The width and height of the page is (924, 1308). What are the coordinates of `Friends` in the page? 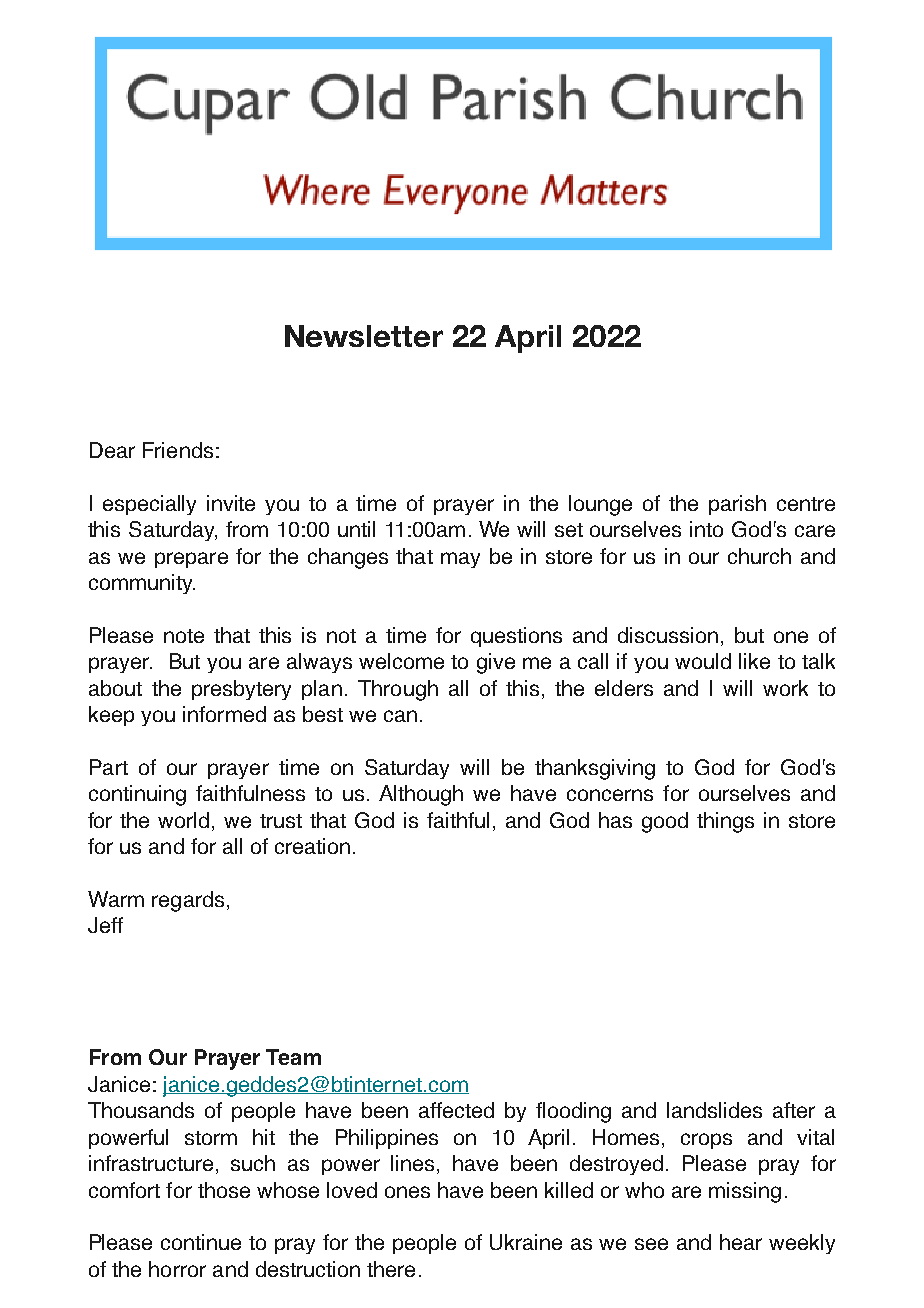 It's located at (178, 450).
